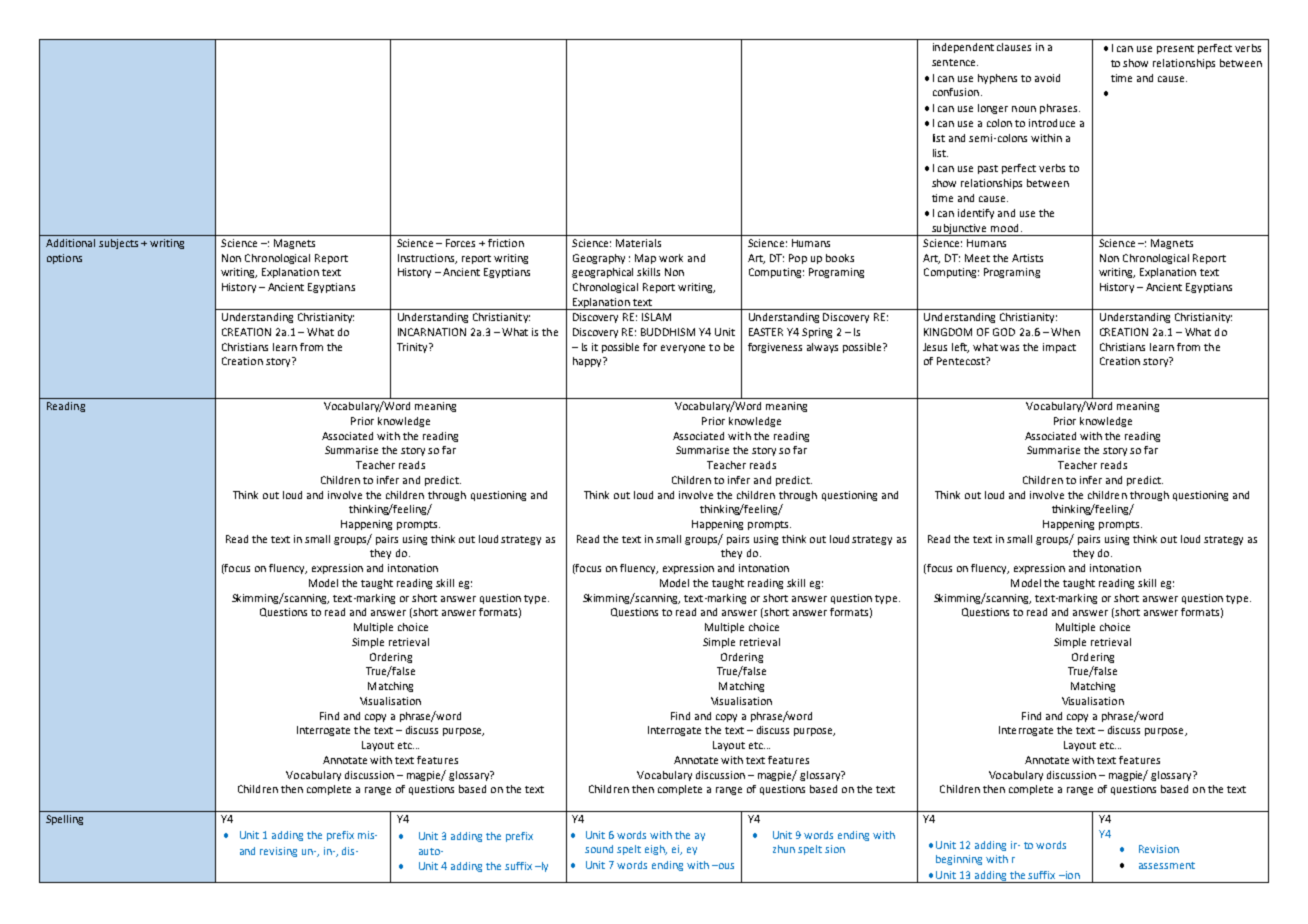 Image resolution: width=1308 pixels, height=924 pixels. What do you see at coordinates (599, 849) in the screenshot?
I see `sound` at bounding box center [599, 849].
